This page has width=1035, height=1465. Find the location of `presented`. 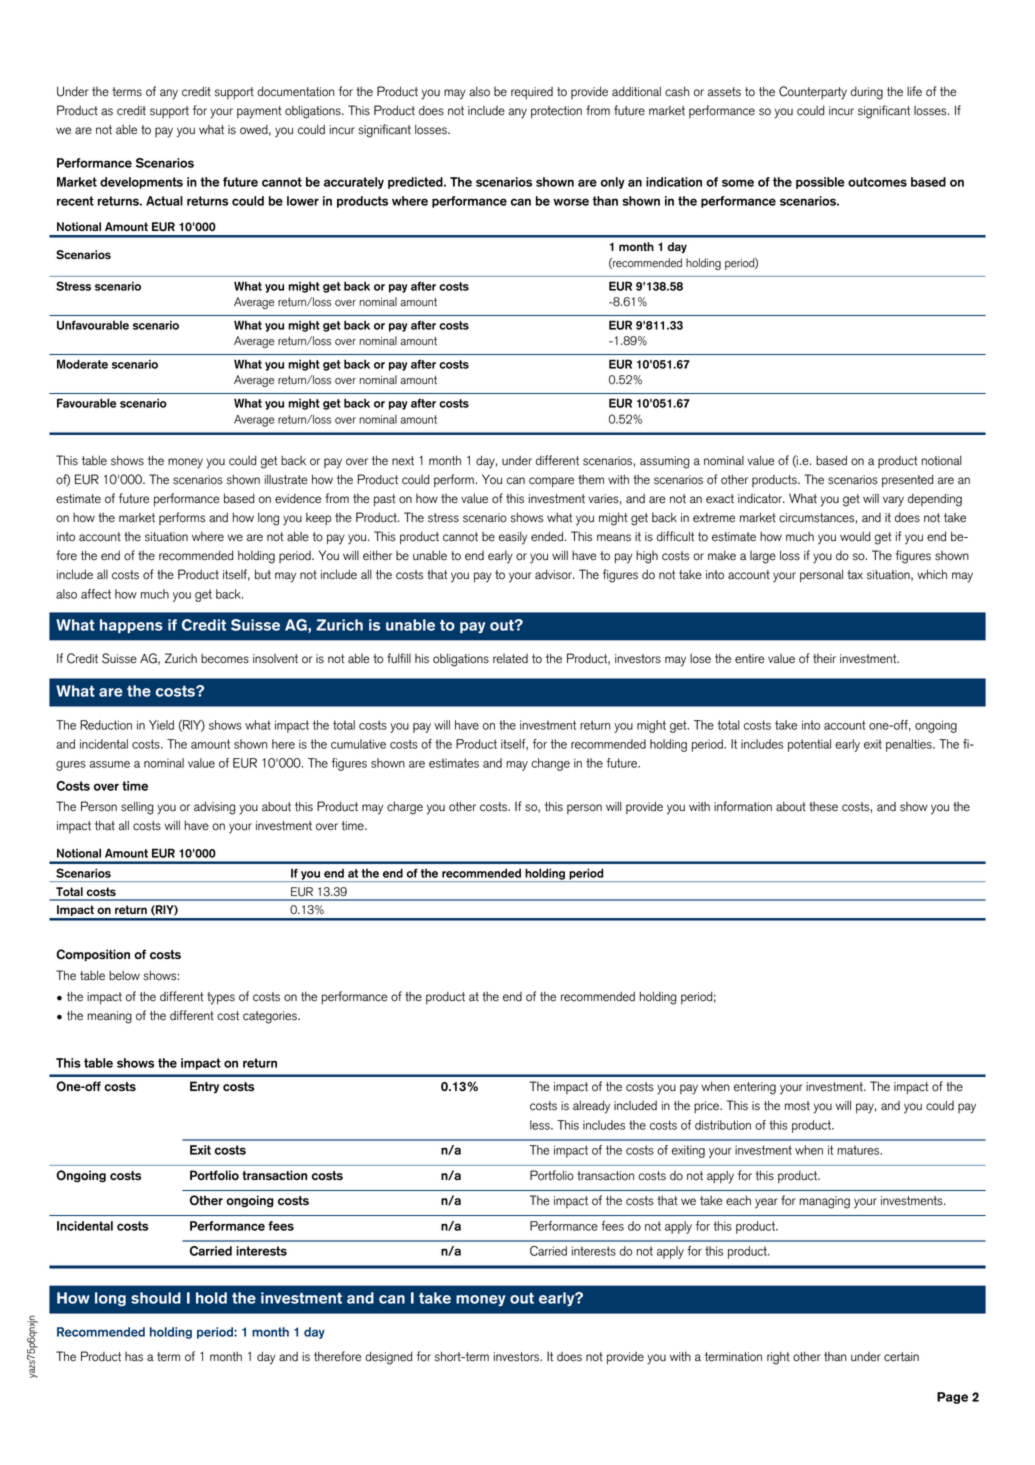

presented is located at coordinates (907, 480).
